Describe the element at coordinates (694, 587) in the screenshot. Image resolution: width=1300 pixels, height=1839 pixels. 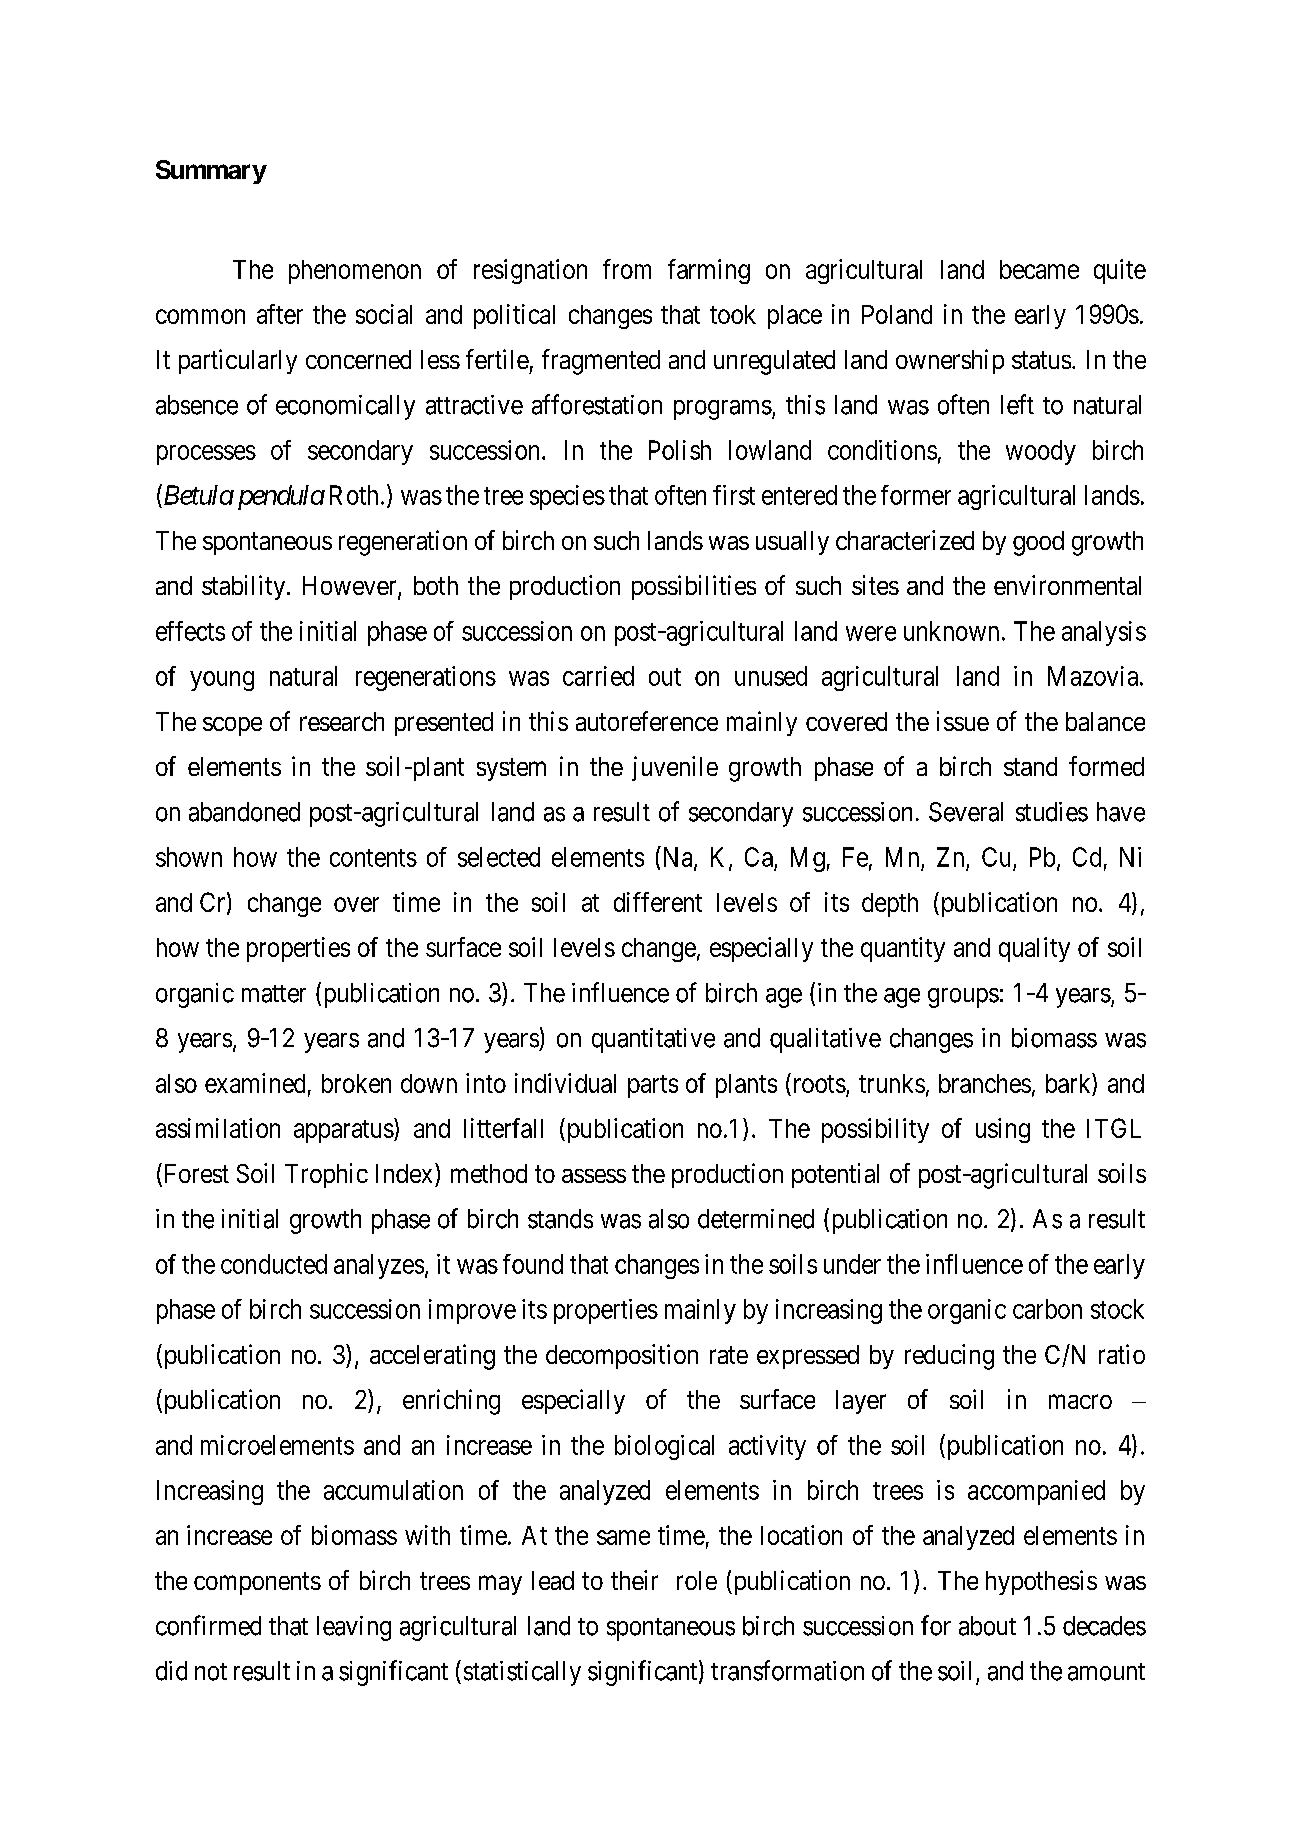
I see `possibilities` at that location.
